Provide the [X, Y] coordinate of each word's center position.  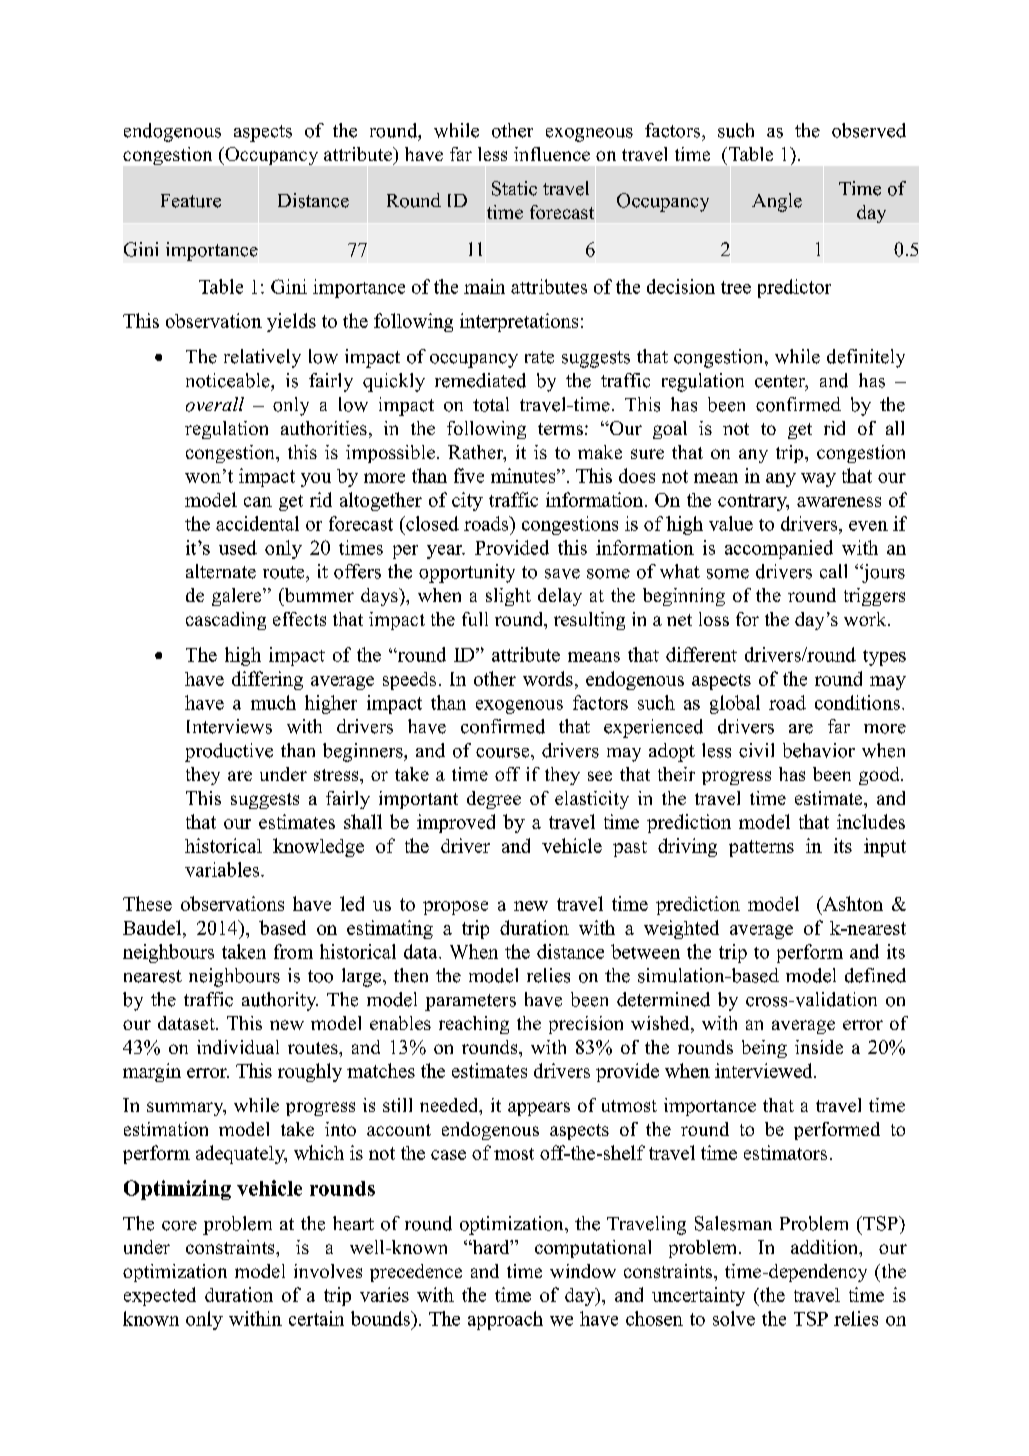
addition [826, 1248]
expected [160, 1296]
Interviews [229, 726]
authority [280, 1001]
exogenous [519, 707]
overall [215, 404]
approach [505, 1320]
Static [514, 188]
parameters [470, 1002]
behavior [819, 750]
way [818, 480]
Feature [191, 201]
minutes [524, 475]
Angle [777, 202]
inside [819, 1047]
